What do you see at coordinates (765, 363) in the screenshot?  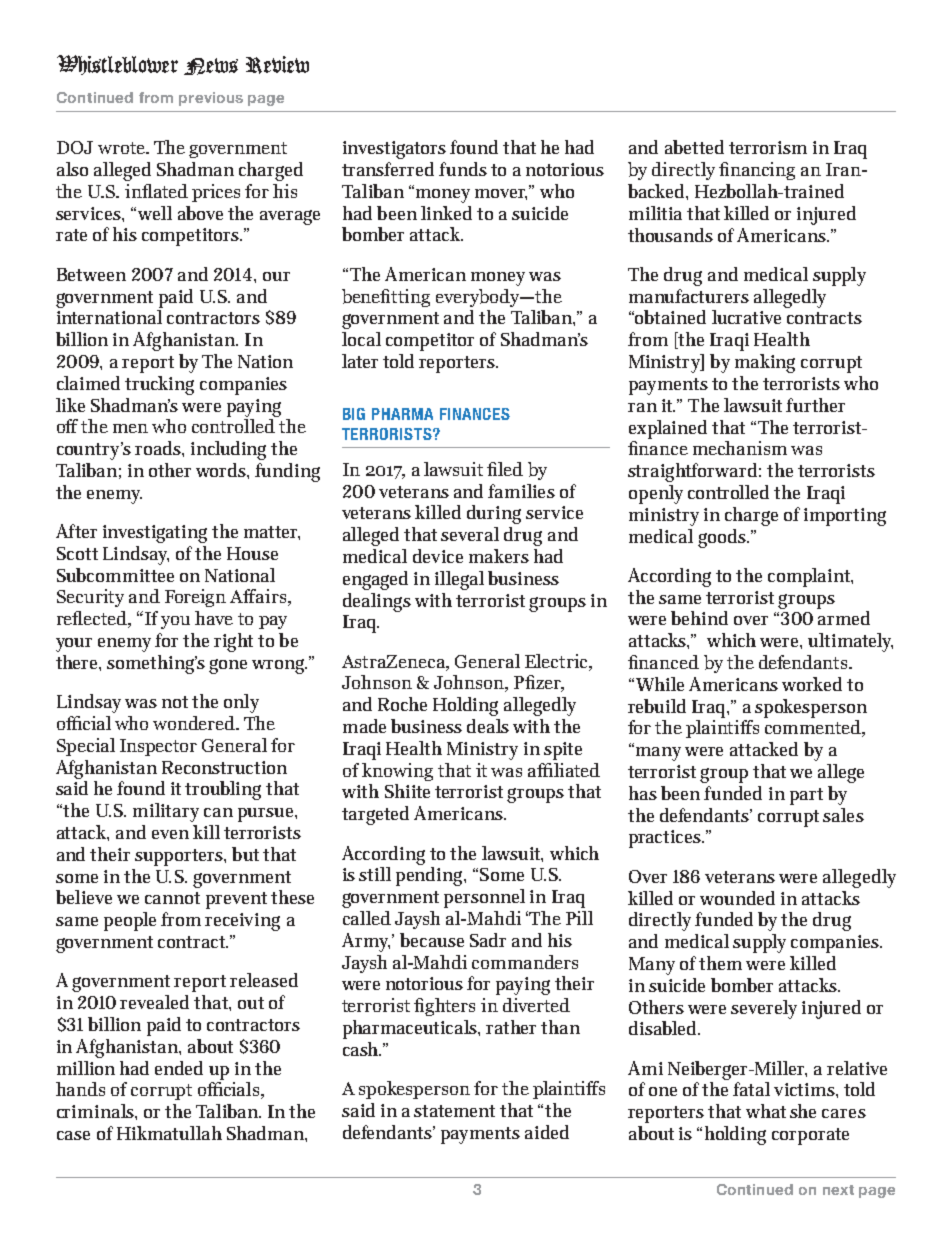 I see `making` at bounding box center [765, 363].
